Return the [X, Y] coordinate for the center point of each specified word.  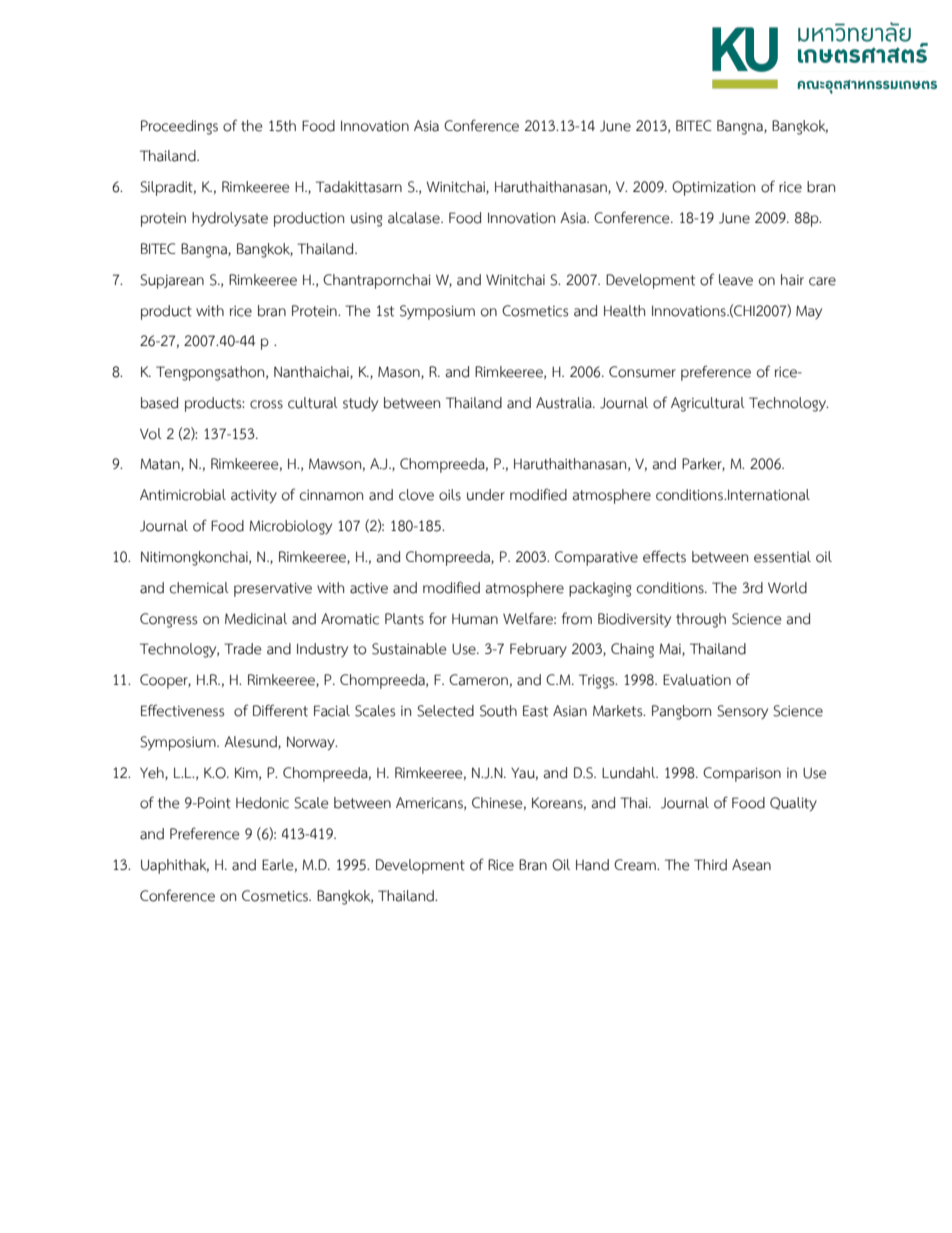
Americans [430, 803]
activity [254, 496]
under [486, 495]
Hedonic [262, 803]
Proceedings [179, 127]
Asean [751, 865]
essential [782, 557]
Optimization [713, 188]
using [366, 220]
